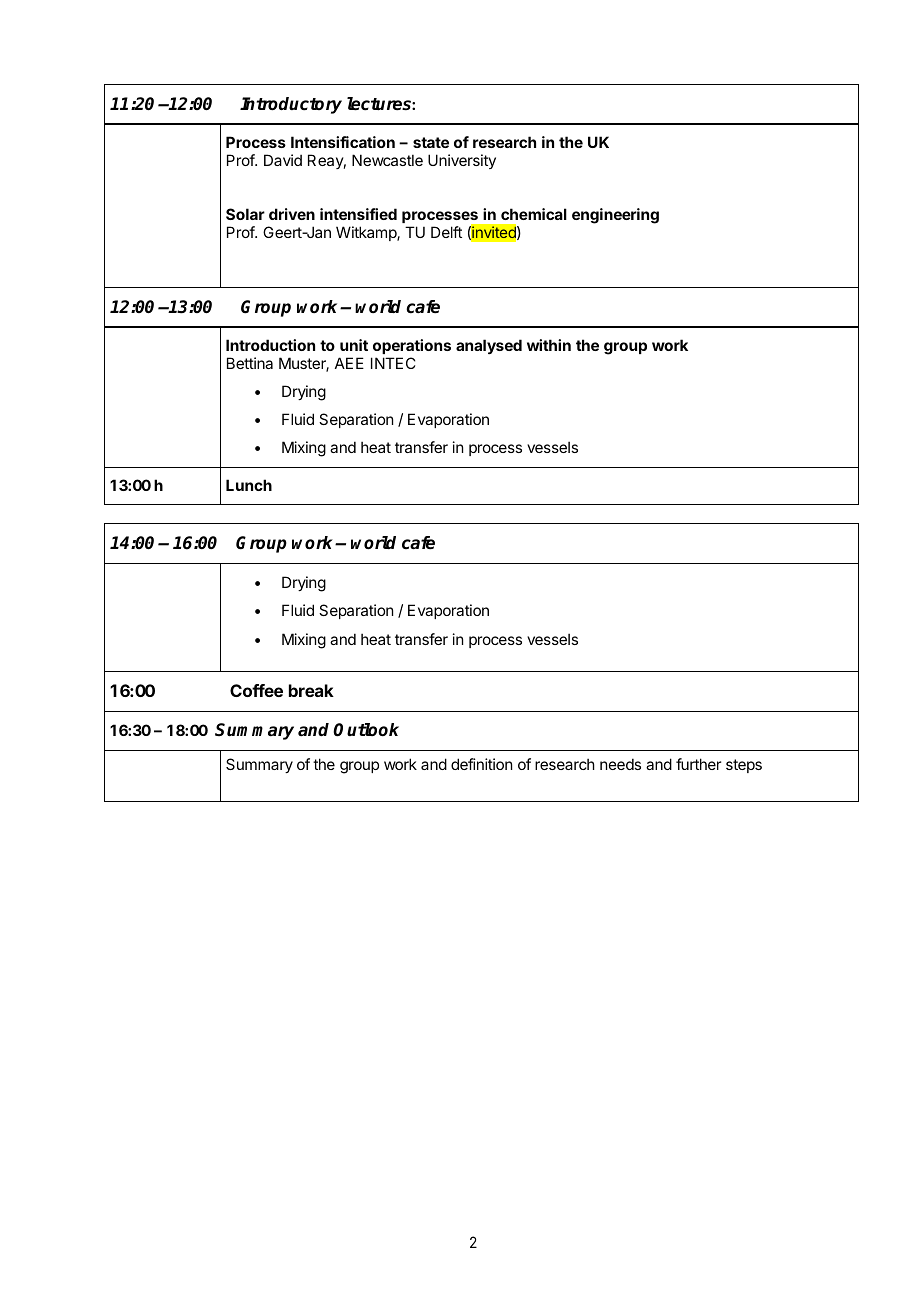 The image size is (924, 1308). I want to click on within, so click(549, 345).
